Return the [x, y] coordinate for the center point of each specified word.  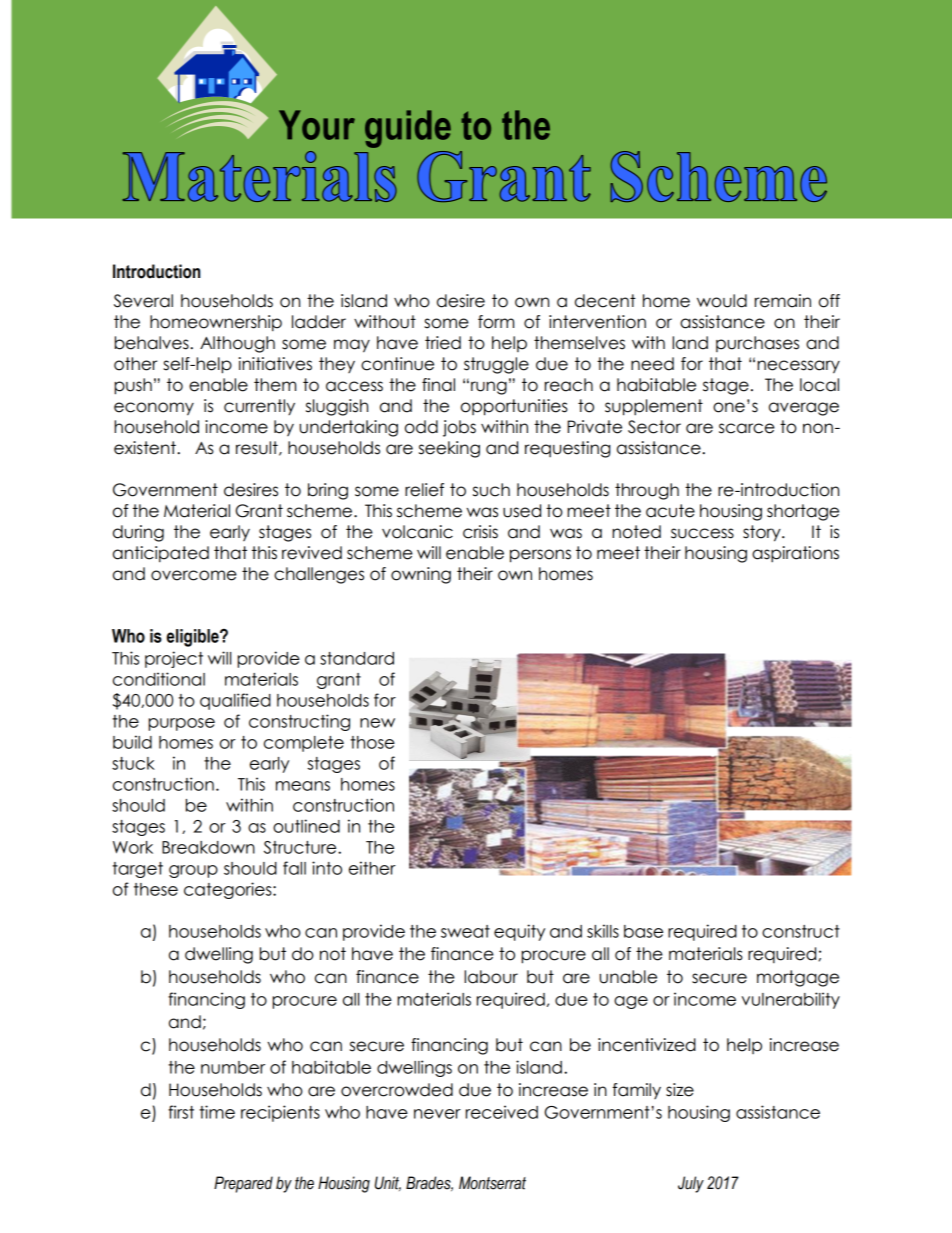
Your [317, 125]
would [722, 301]
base [643, 931]
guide [408, 129]
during [138, 533]
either [372, 868]
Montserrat [492, 1183]
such [491, 490]
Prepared [243, 1184]
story [763, 533]
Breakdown [208, 847]
